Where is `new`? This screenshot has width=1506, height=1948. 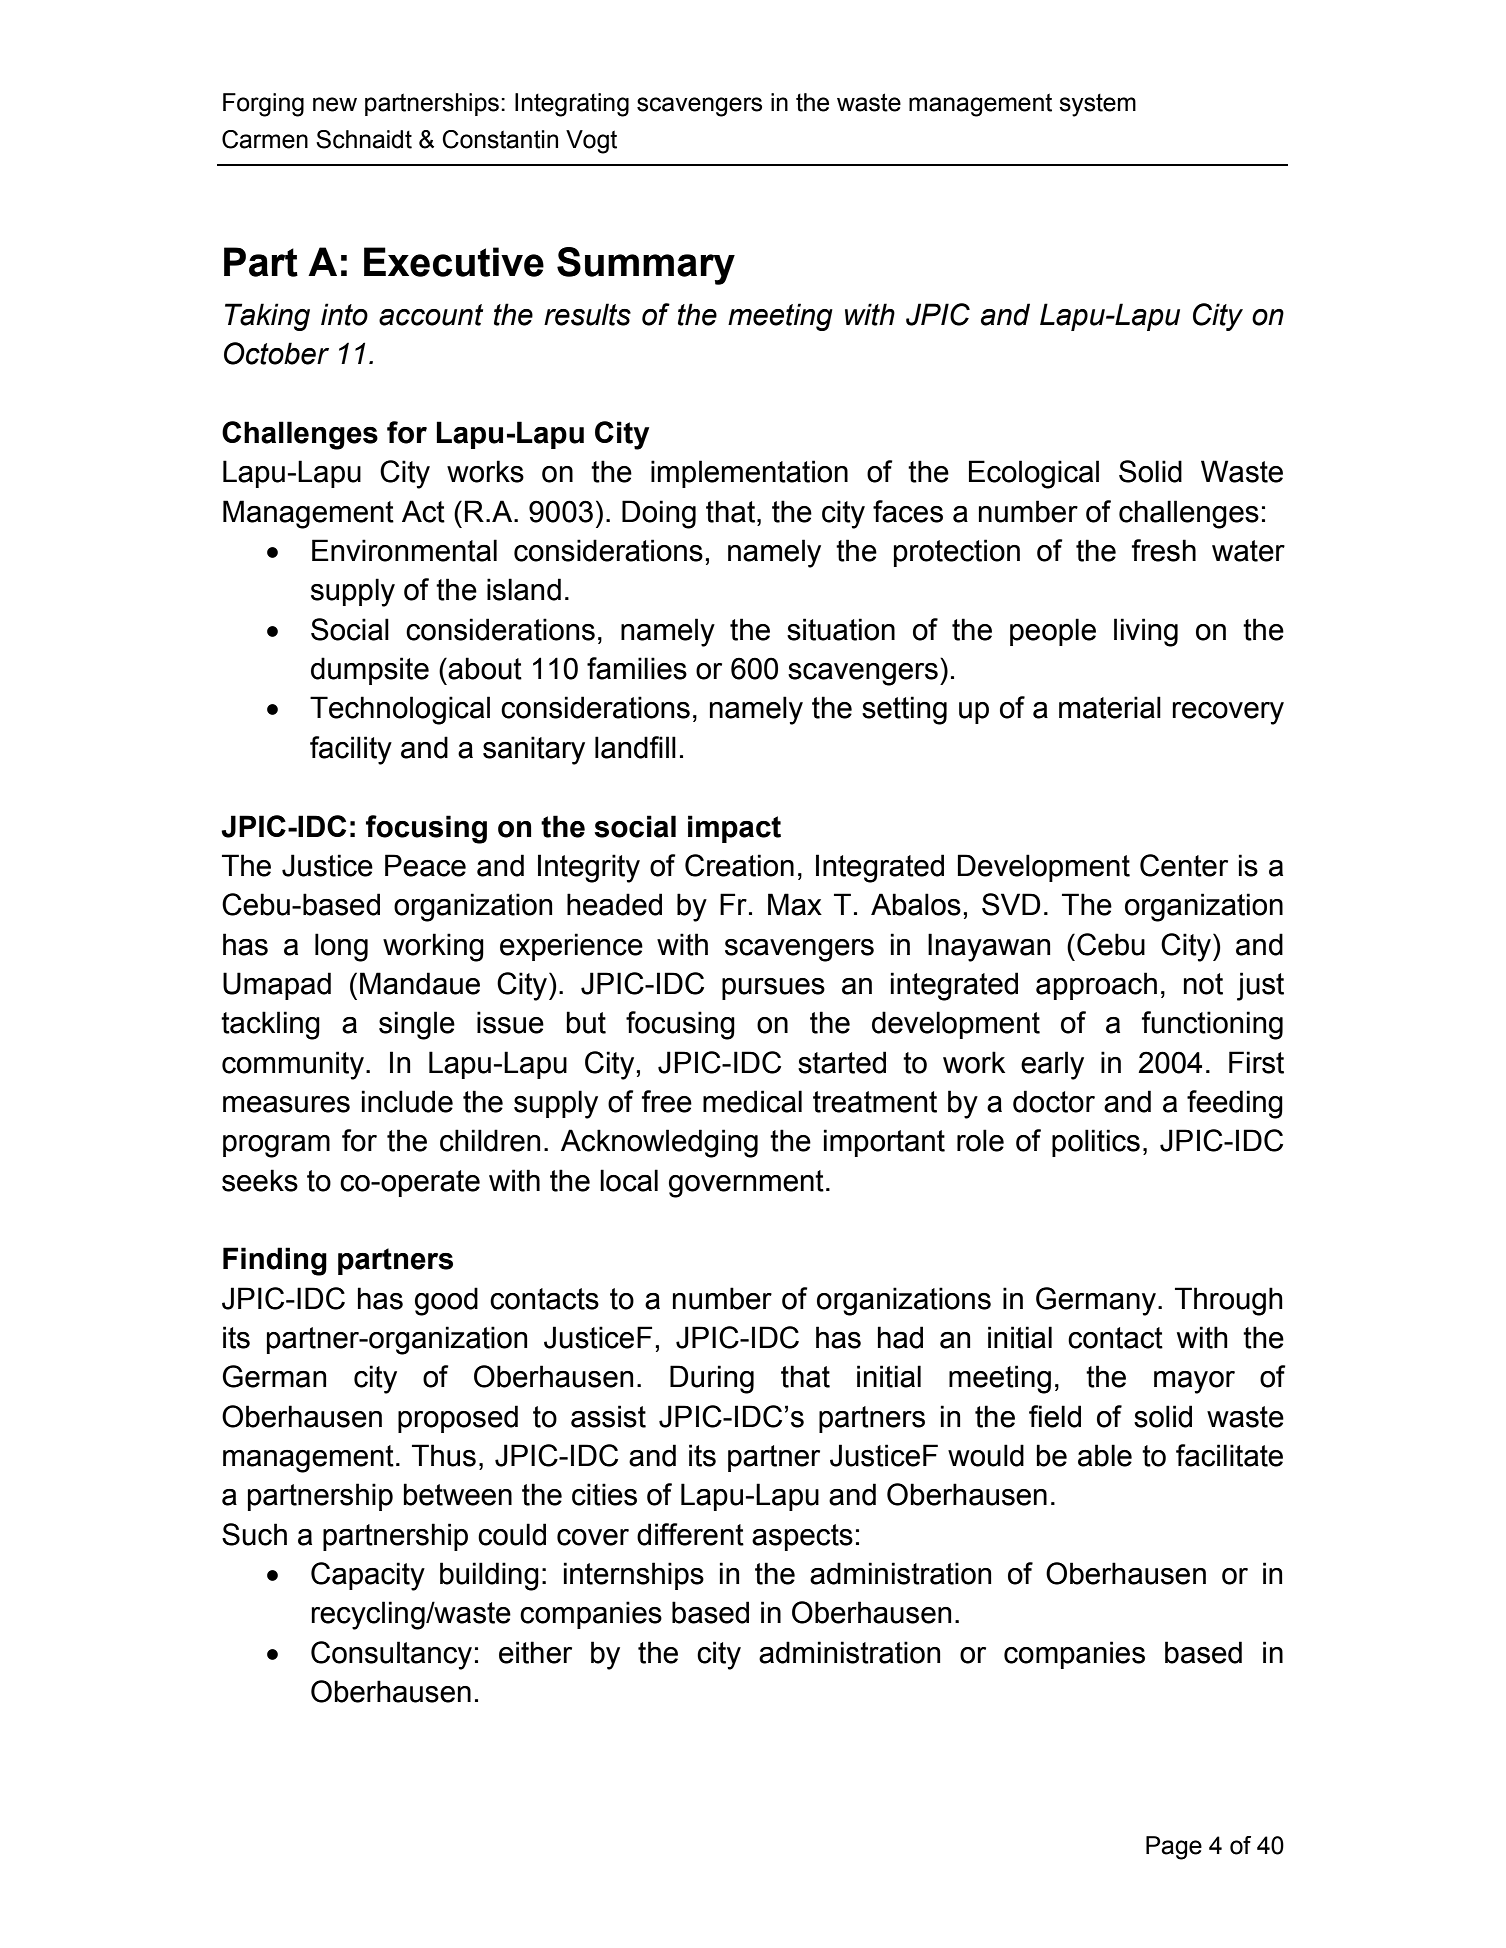
new is located at coordinates (335, 104).
